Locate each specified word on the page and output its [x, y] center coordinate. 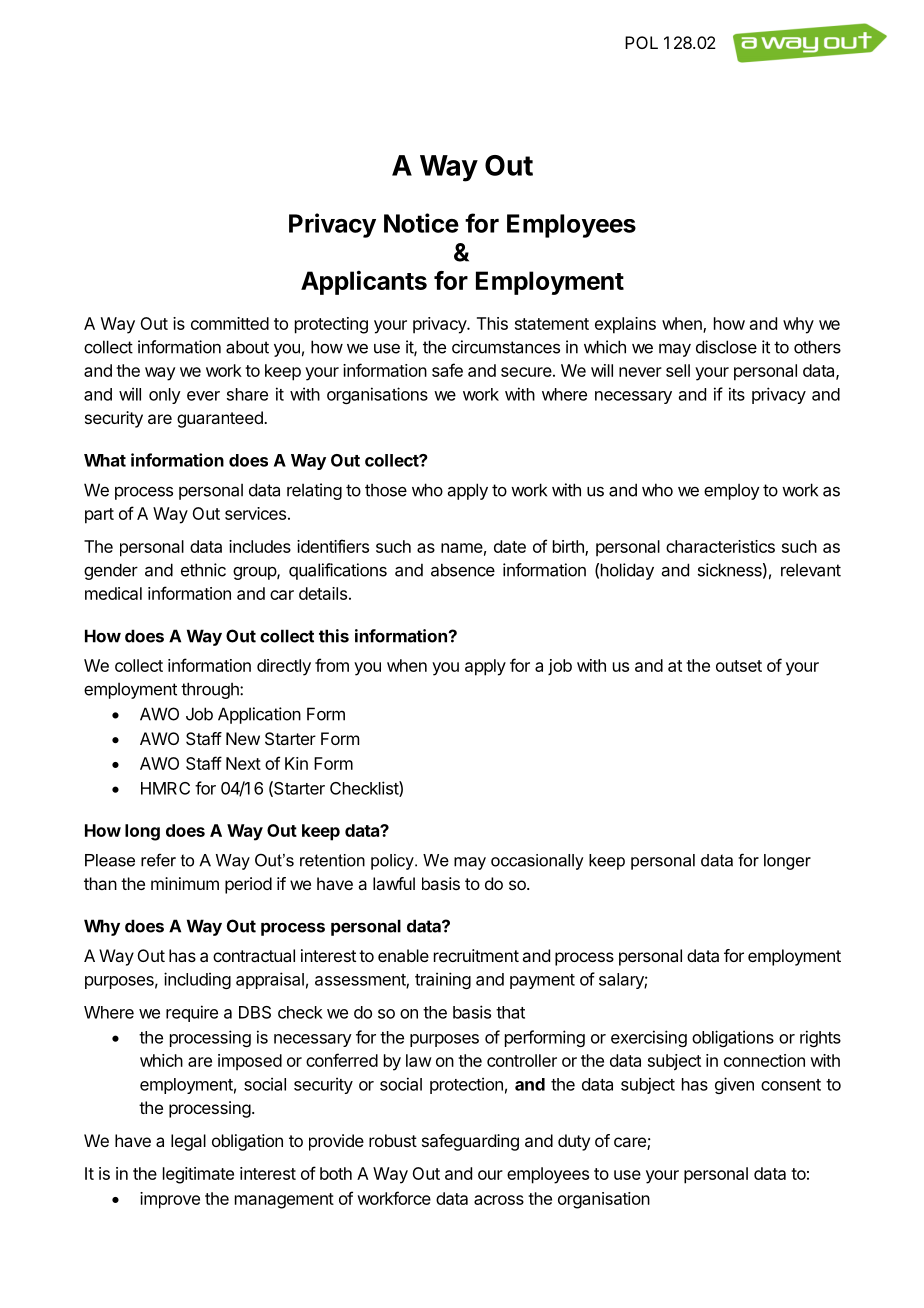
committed [230, 323]
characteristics [720, 546]
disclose [726, 347]
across [499, 1200]
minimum [185, 883]
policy [393, 862]
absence [463, 570]
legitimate [198, 1175]
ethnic [203, 570]
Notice [421, 223]
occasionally [537, 862]
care [631, 1143]
